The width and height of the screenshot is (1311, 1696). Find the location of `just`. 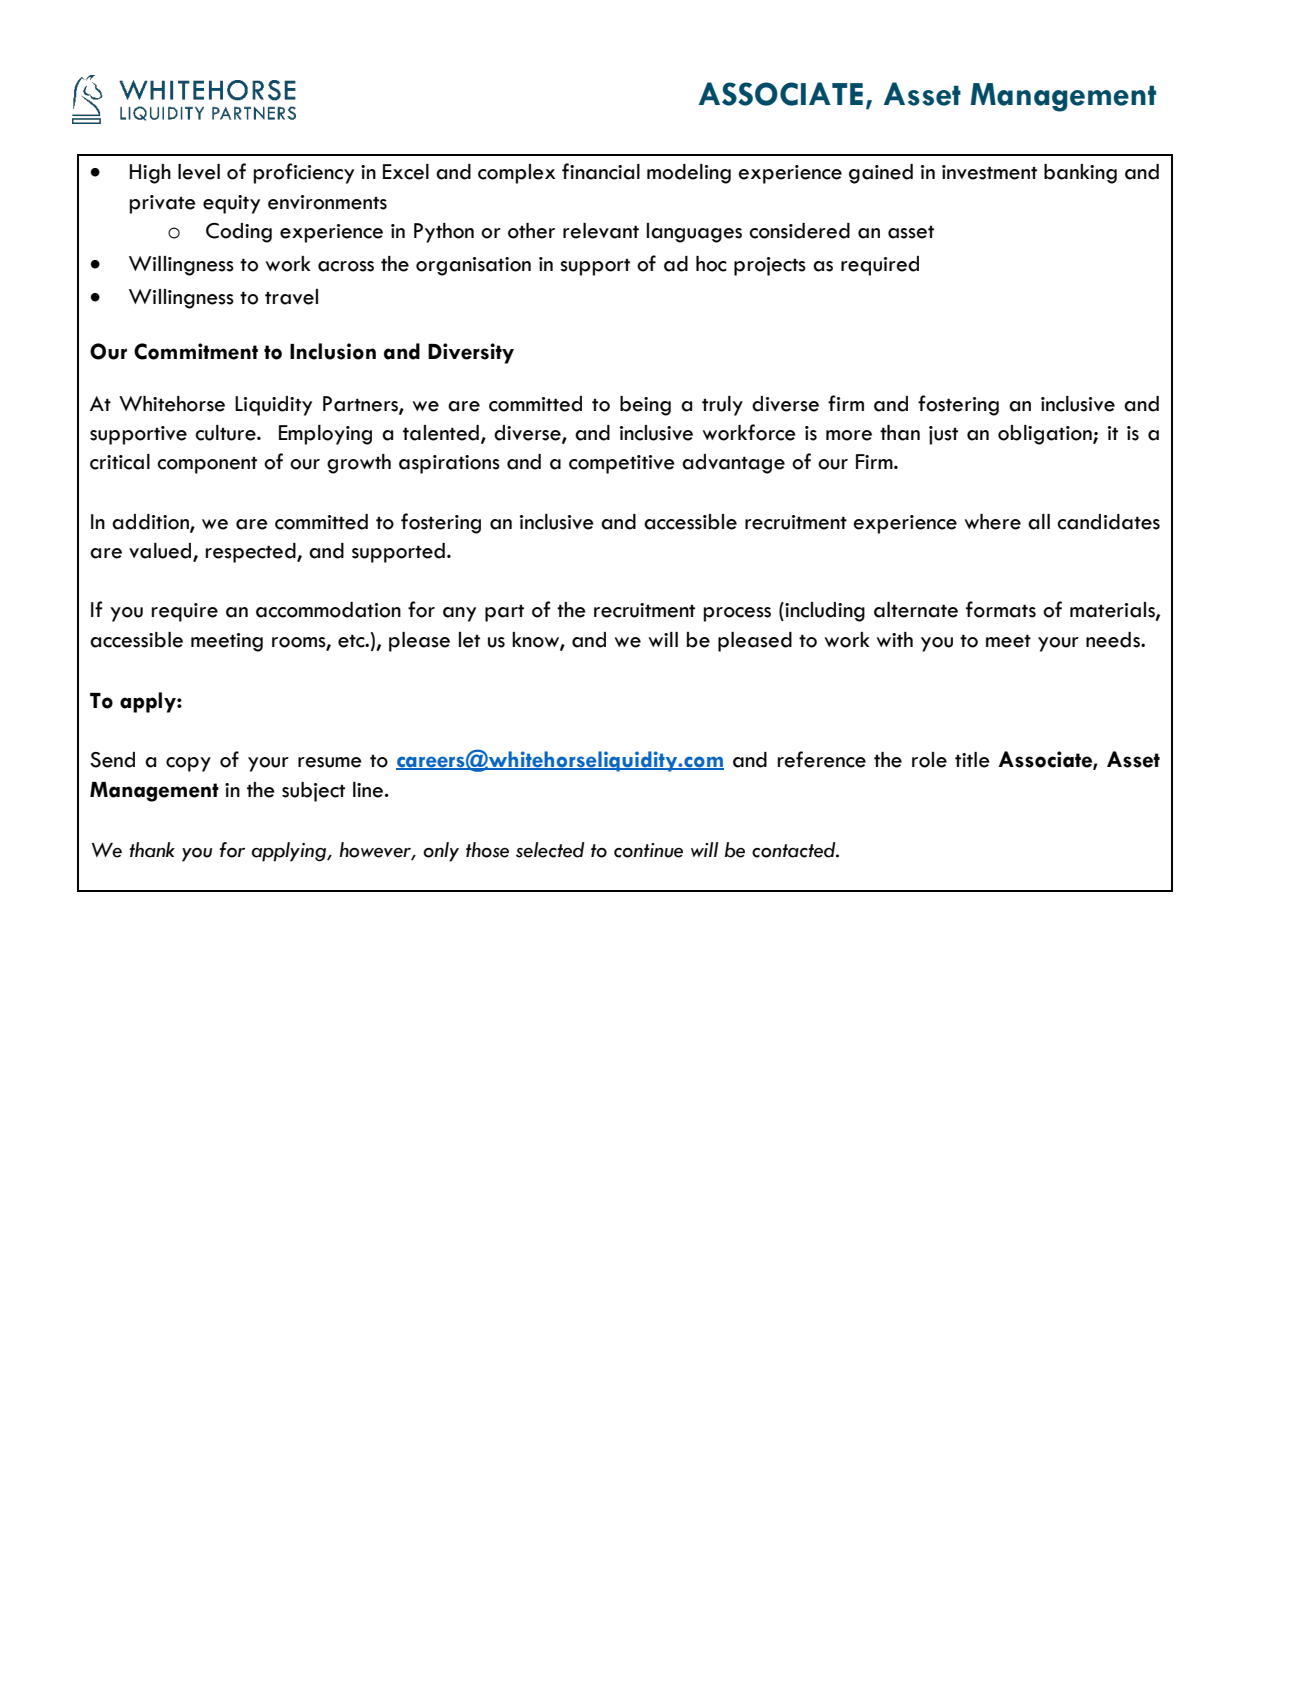

just is located at coordinates (943, 435).
